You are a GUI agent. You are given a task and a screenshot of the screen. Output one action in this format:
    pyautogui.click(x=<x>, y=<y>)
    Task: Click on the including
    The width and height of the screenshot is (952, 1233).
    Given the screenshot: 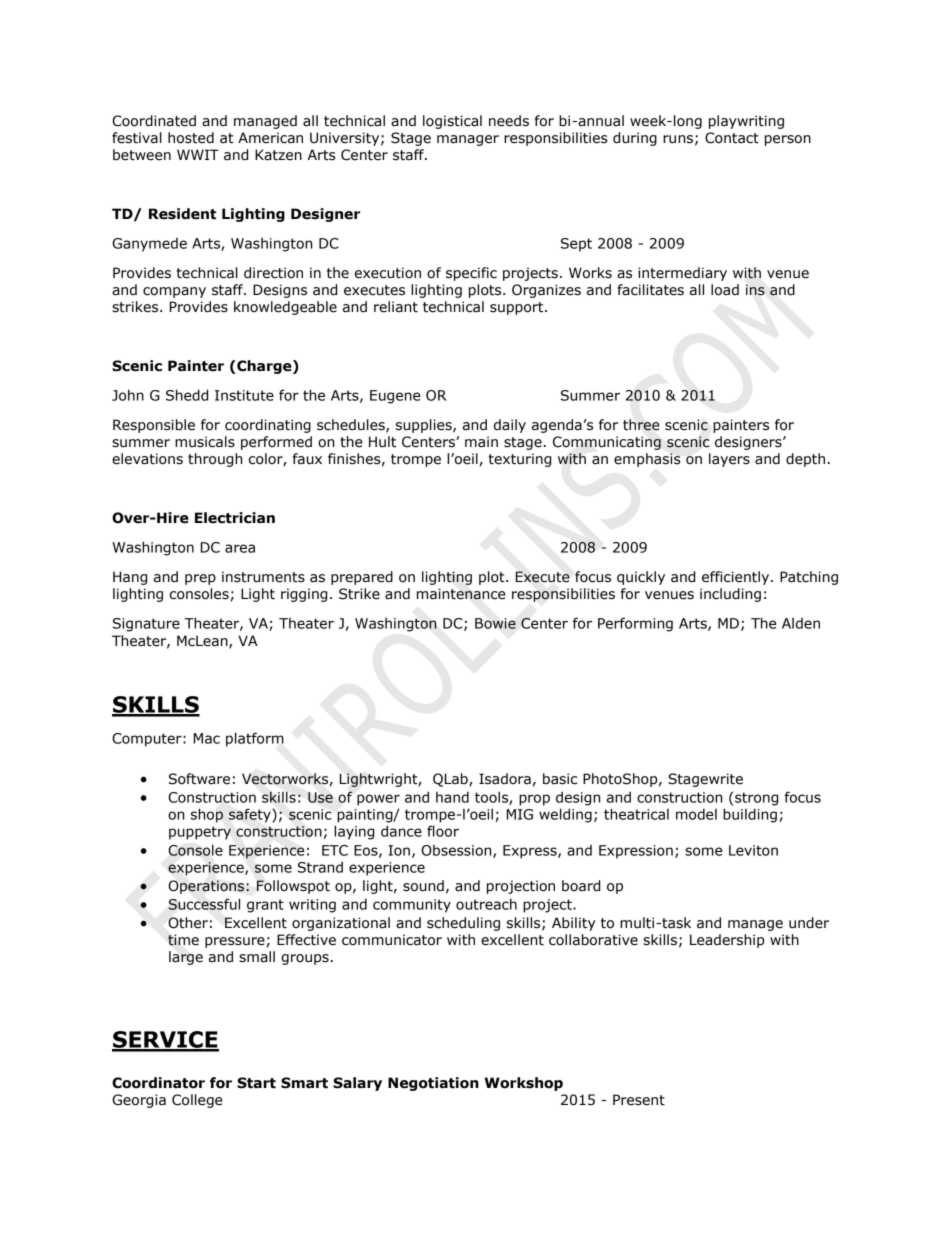 What is the action you would take?
    pyautogui.click(x=730, y=595)
